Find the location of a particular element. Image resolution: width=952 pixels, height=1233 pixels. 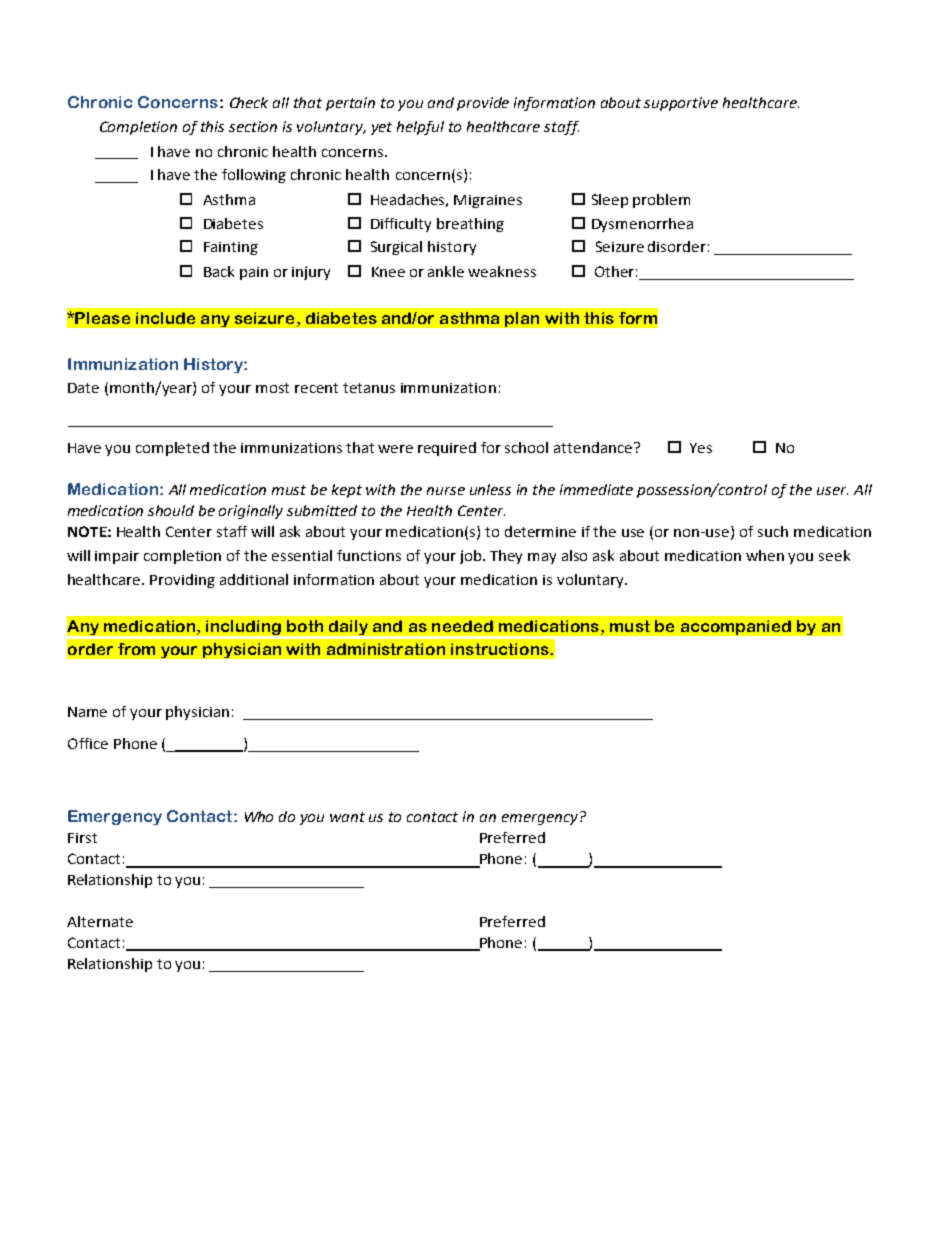

nurse is located at coordinates (446, 491).
